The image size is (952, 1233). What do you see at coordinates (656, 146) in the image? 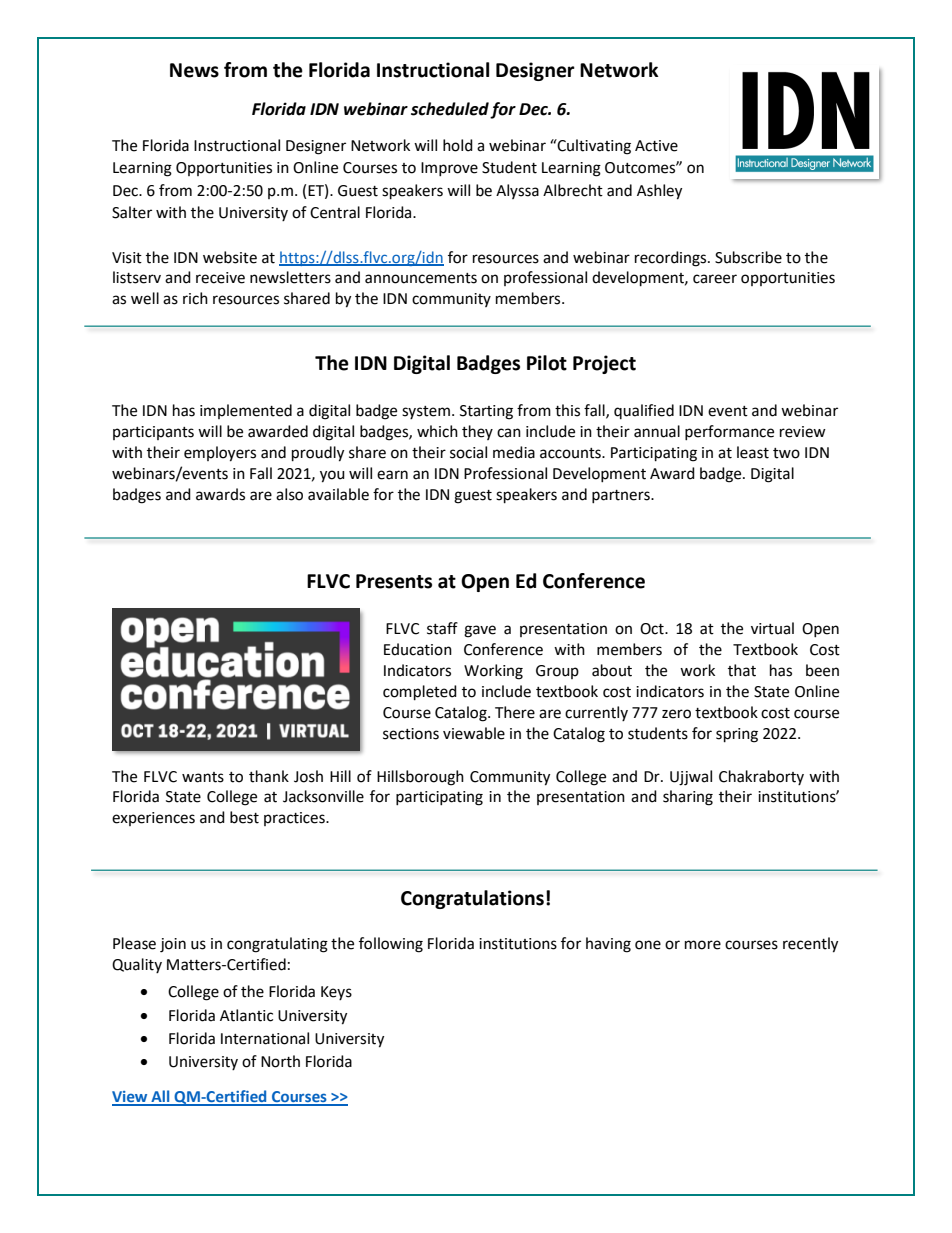
I see `Active` at bounding box center [656, 146].
